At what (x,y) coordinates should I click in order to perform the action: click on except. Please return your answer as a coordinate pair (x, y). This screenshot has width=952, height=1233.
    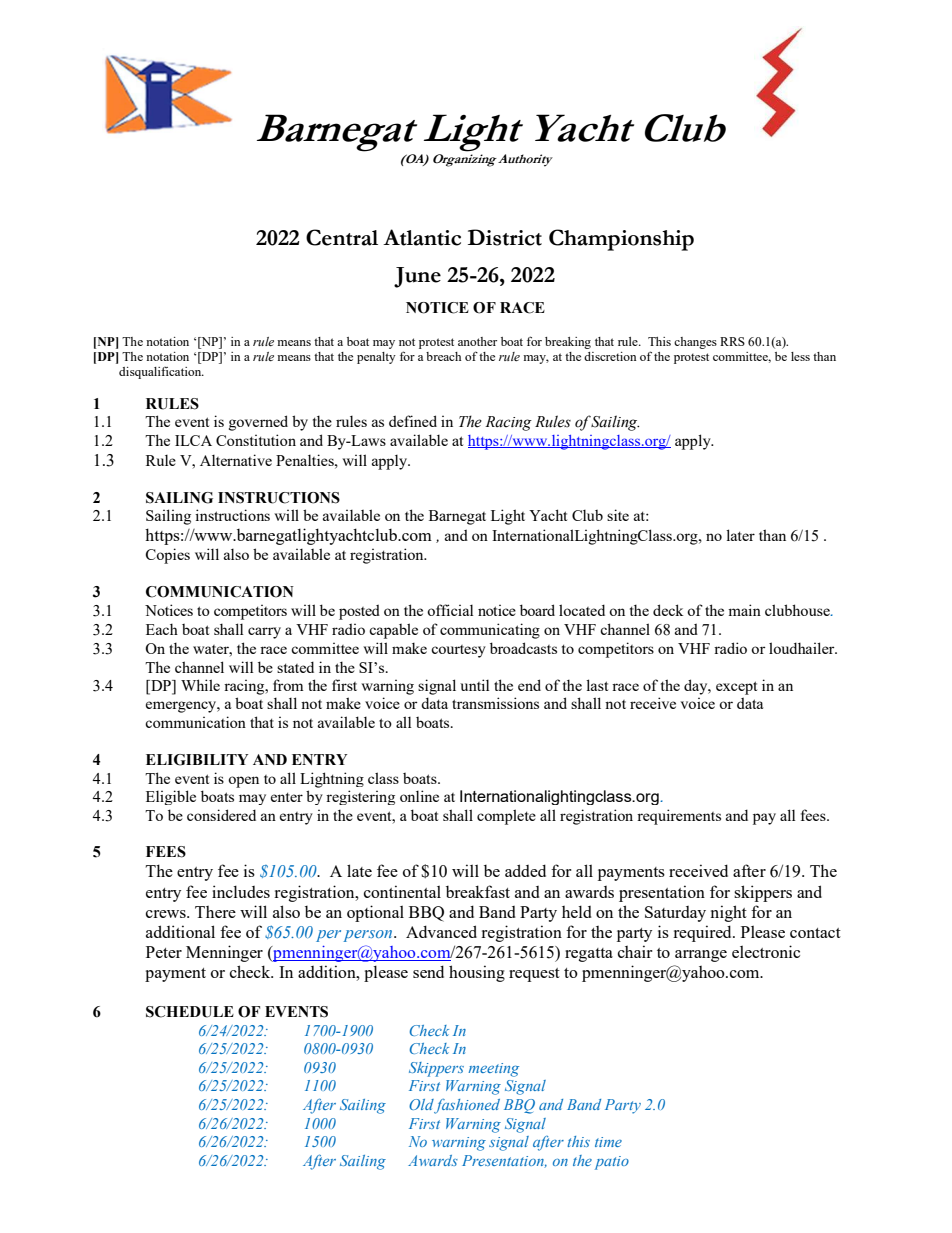
    Looking at the image, I should click on (736, 688).
